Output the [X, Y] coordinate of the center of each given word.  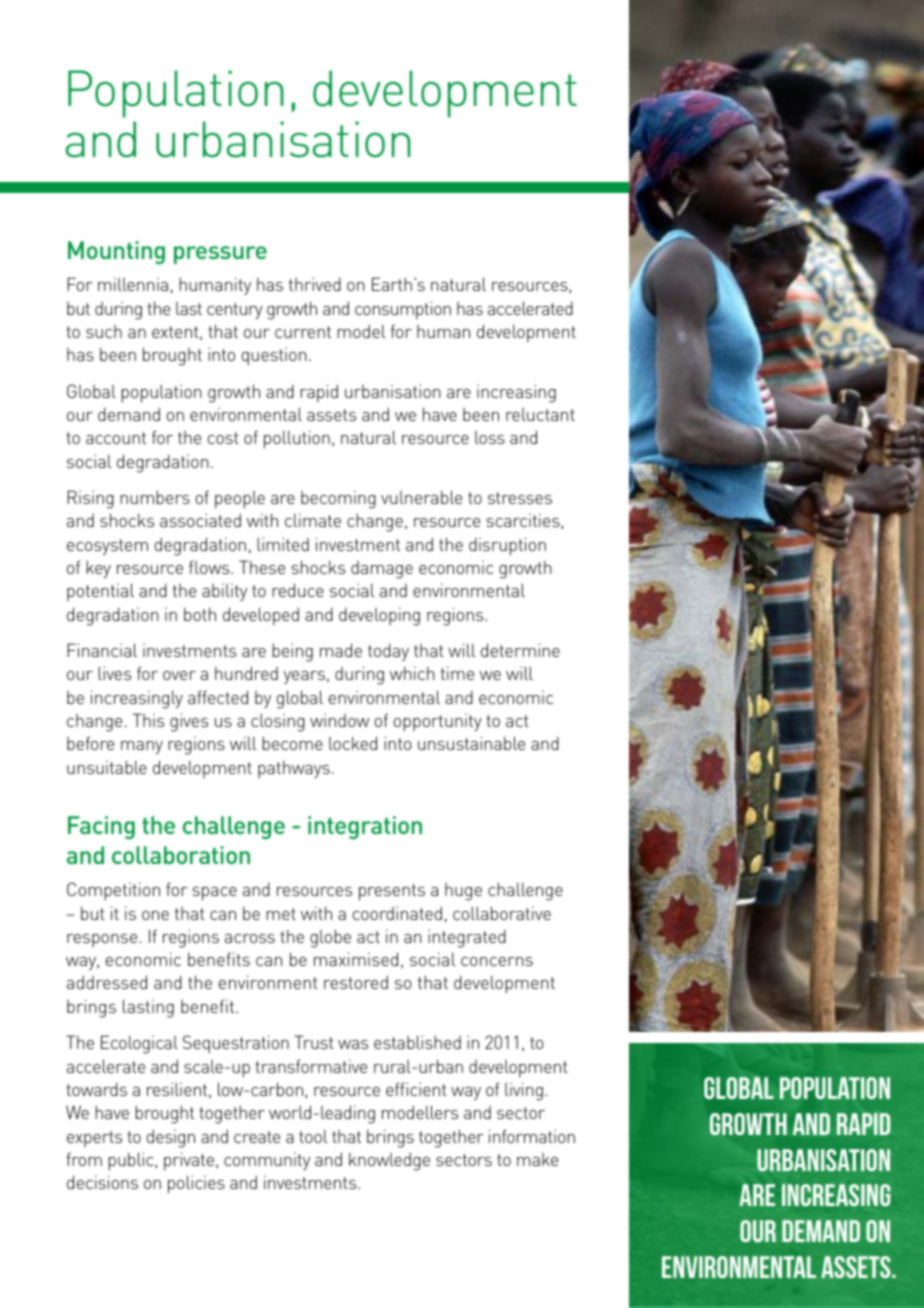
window [339, 720]
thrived [315, 284]
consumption [403, 310]
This [148, 720]
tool [313, 1136]
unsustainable [471, 743]
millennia [133, 284]
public [132, 1161]
